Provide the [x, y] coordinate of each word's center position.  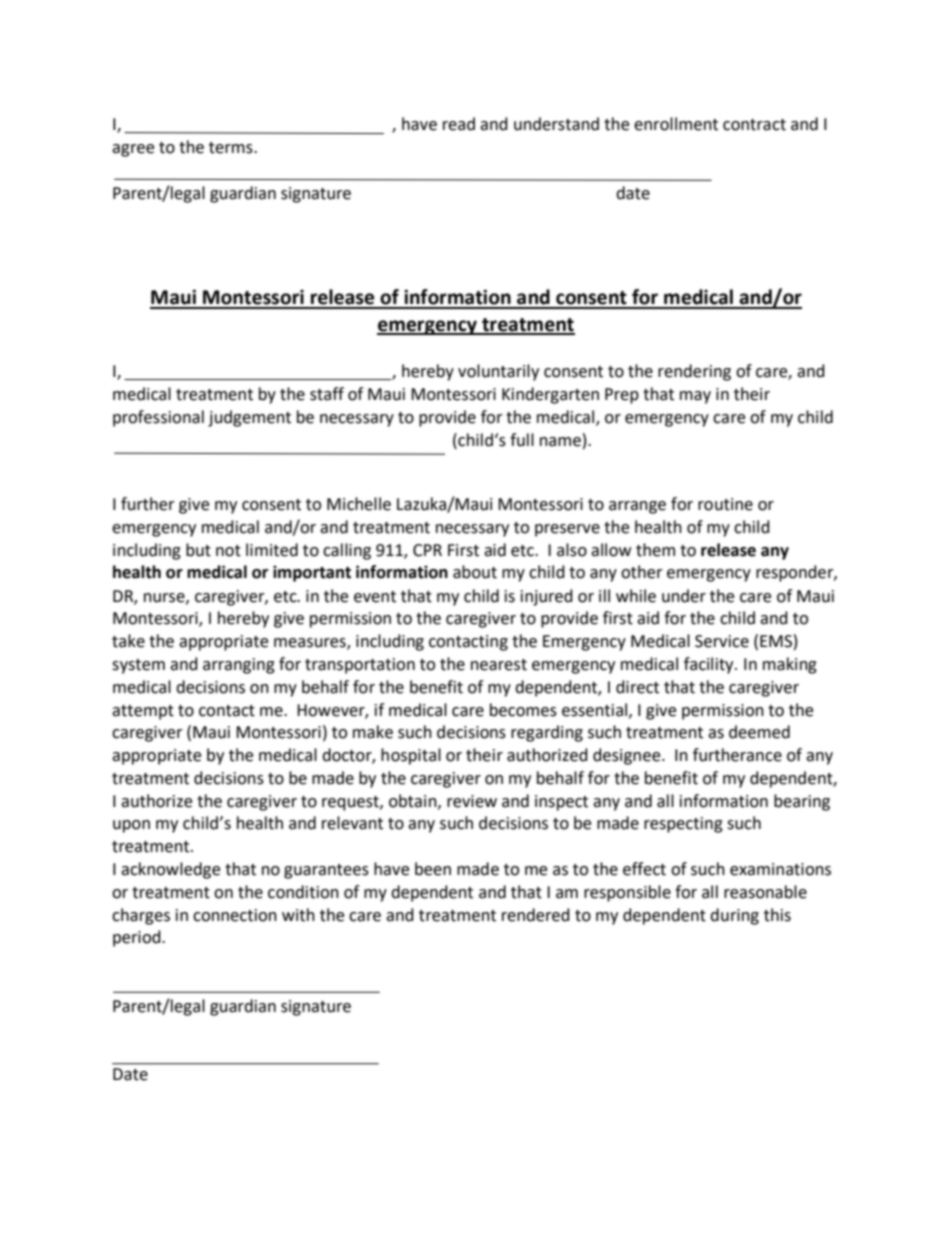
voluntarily [498, 372]
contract [754, 125]
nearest [499, 665]
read [459, 124]
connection [235, 915]
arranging [239, 666]
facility [710, 665]
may [695, 397]
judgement [249, 418]
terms [232, 148]
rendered [536, 915]
